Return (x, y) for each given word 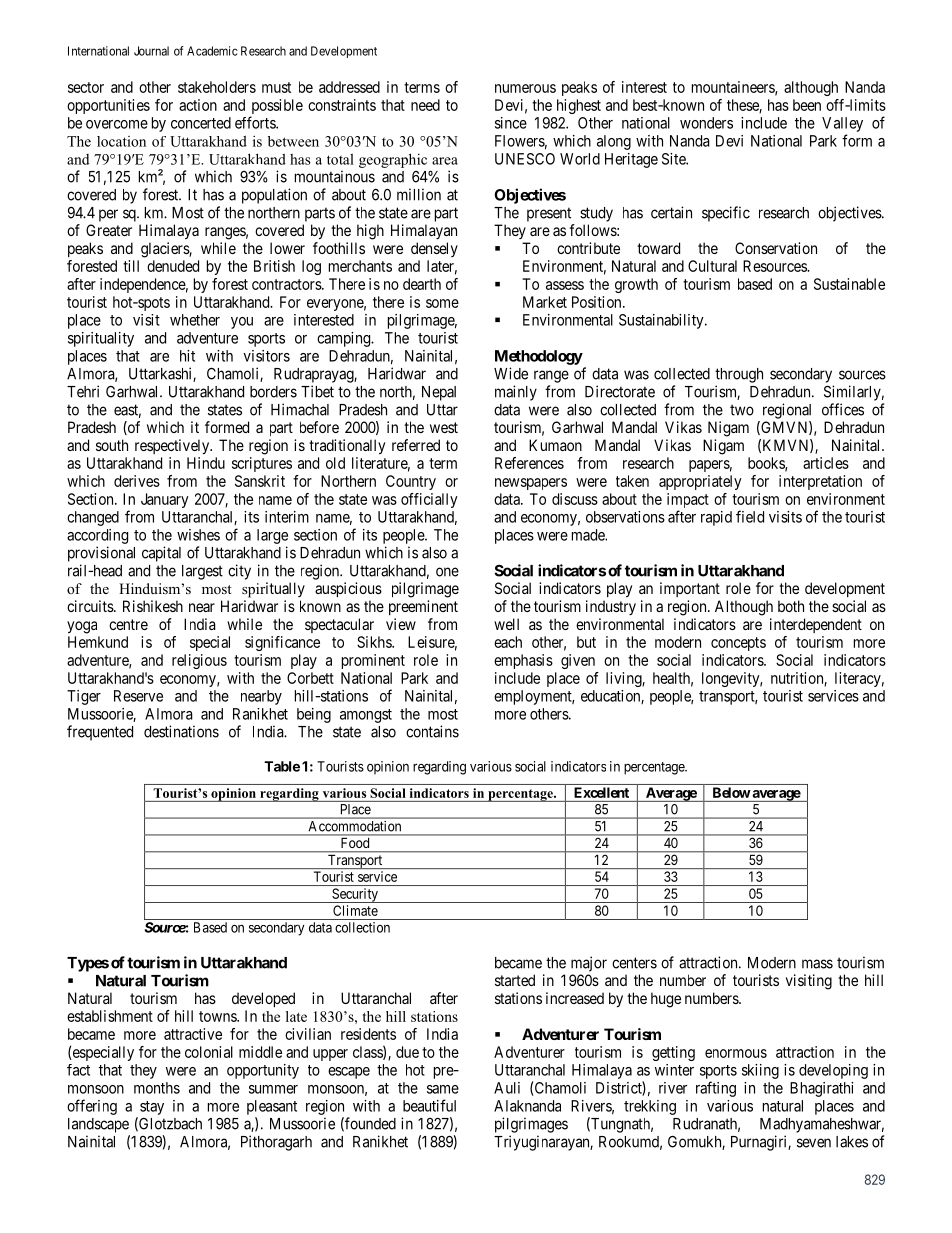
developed (263, 999)
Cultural (712, 266)
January (165, 500)
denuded (173, 266)
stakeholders (217, 87)
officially (429, 500)
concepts (738, 644)
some (442, 303)
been (807, 105)
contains (432, 731)
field (750, 516)
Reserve (138, 696)
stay (152, 1108)
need (425, 105)
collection (362, 927)
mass (817, 964)
